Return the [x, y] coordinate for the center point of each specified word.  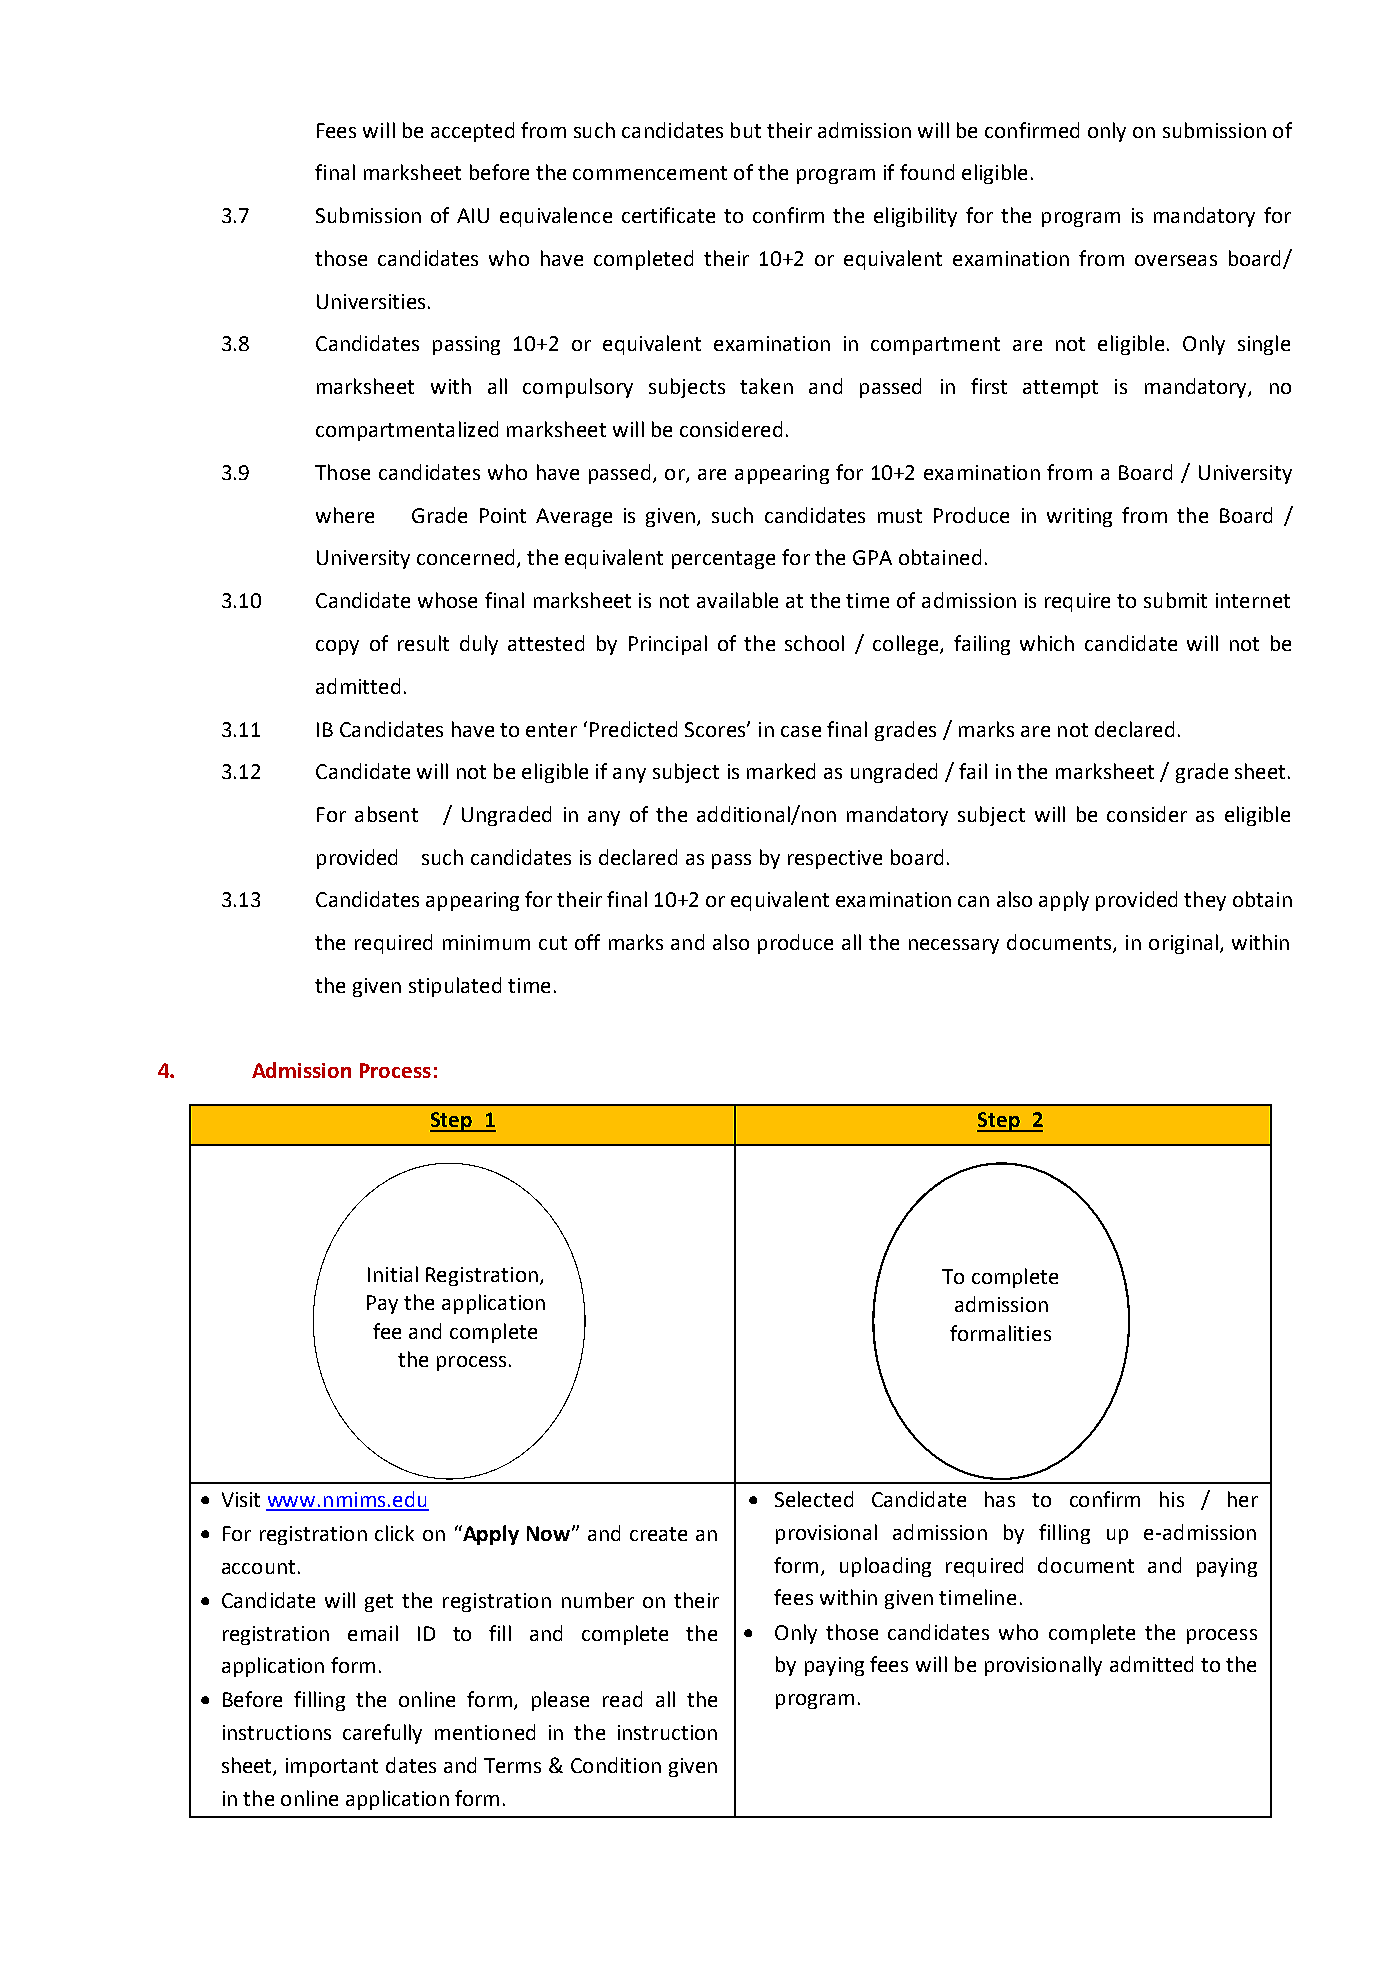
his [1172, 1499]
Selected [814, 1499]
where [345, 515]
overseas [1176, 260]
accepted [472, 132]
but [746, 130]
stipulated [455, 987]
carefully [382, 1734]
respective [835, 859]
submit [1175, 600]
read [622, 1699]
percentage [723, 560]
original [1183, 944]
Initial [393, 1274]
